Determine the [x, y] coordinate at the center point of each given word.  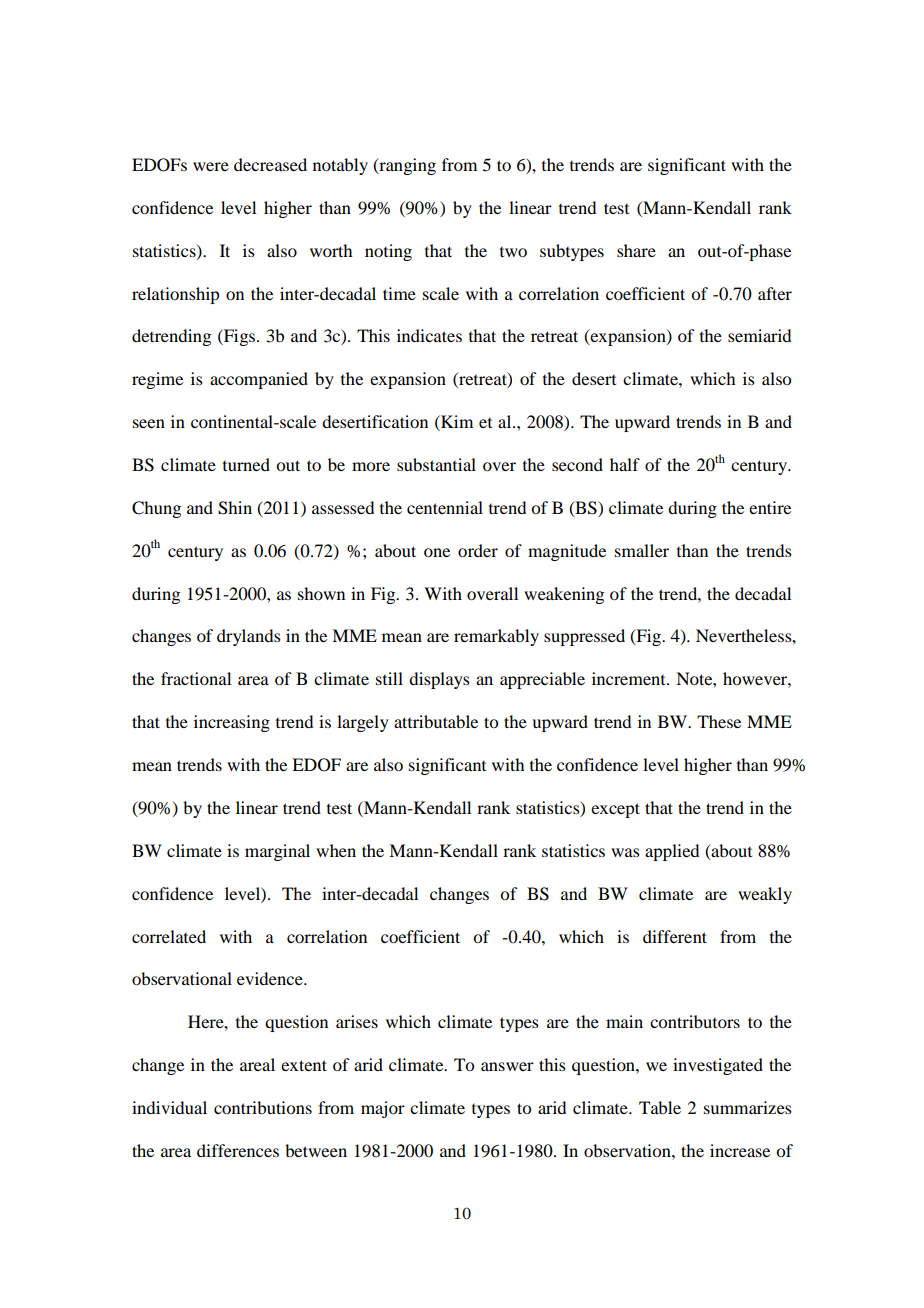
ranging [406, 166]
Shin [235, 508]
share [636, 250]
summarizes [748, 1107]
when [336, 850]
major [383, 1109]
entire [770, 507]
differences [238, 1150]
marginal [277, 852]
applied [672, 852]
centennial [445, 507]
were [211, 166]
